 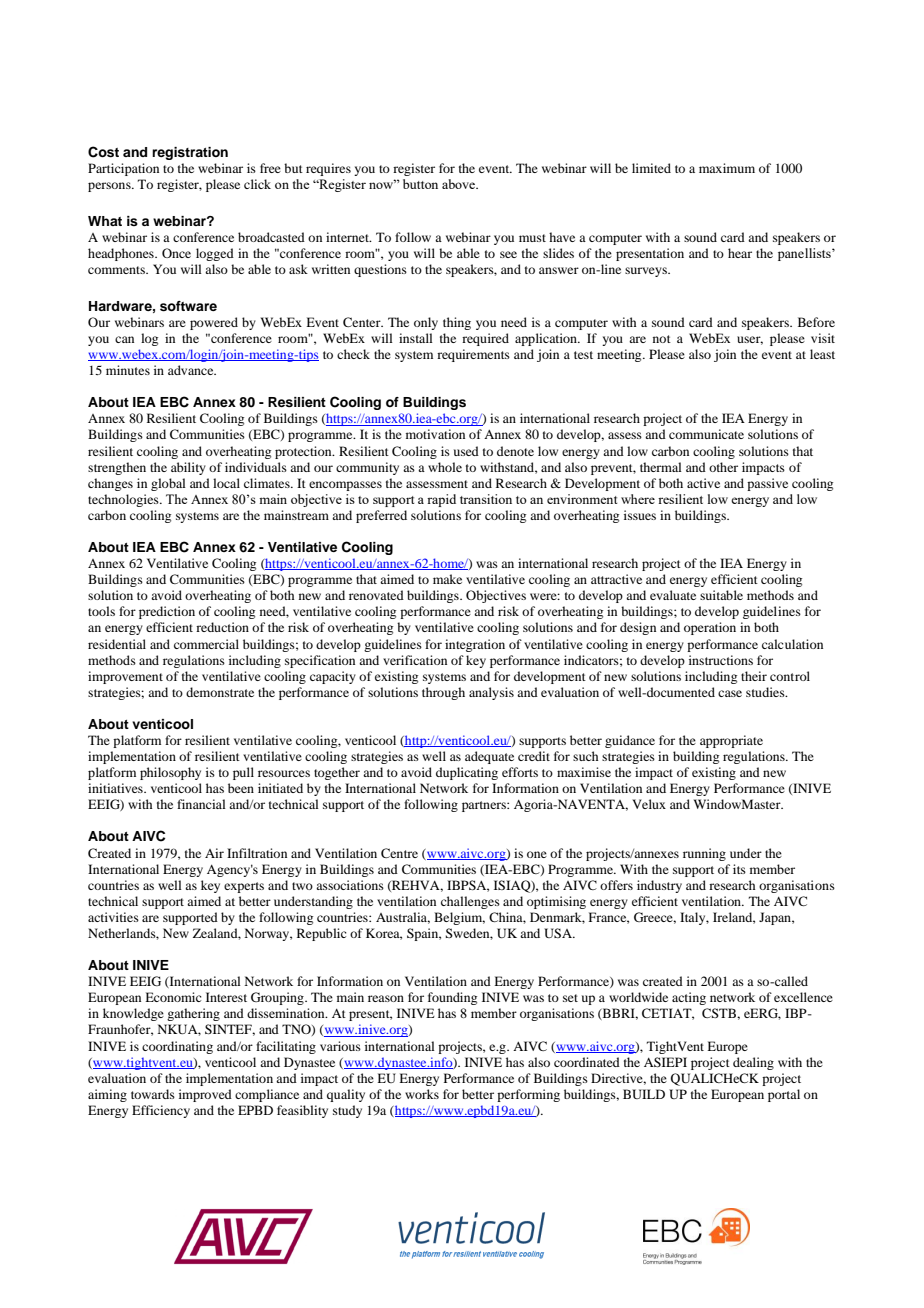 What do you see at coordinates (190, 153) in the screenshot?
I see `registration` at bounding box center [190, 153].
